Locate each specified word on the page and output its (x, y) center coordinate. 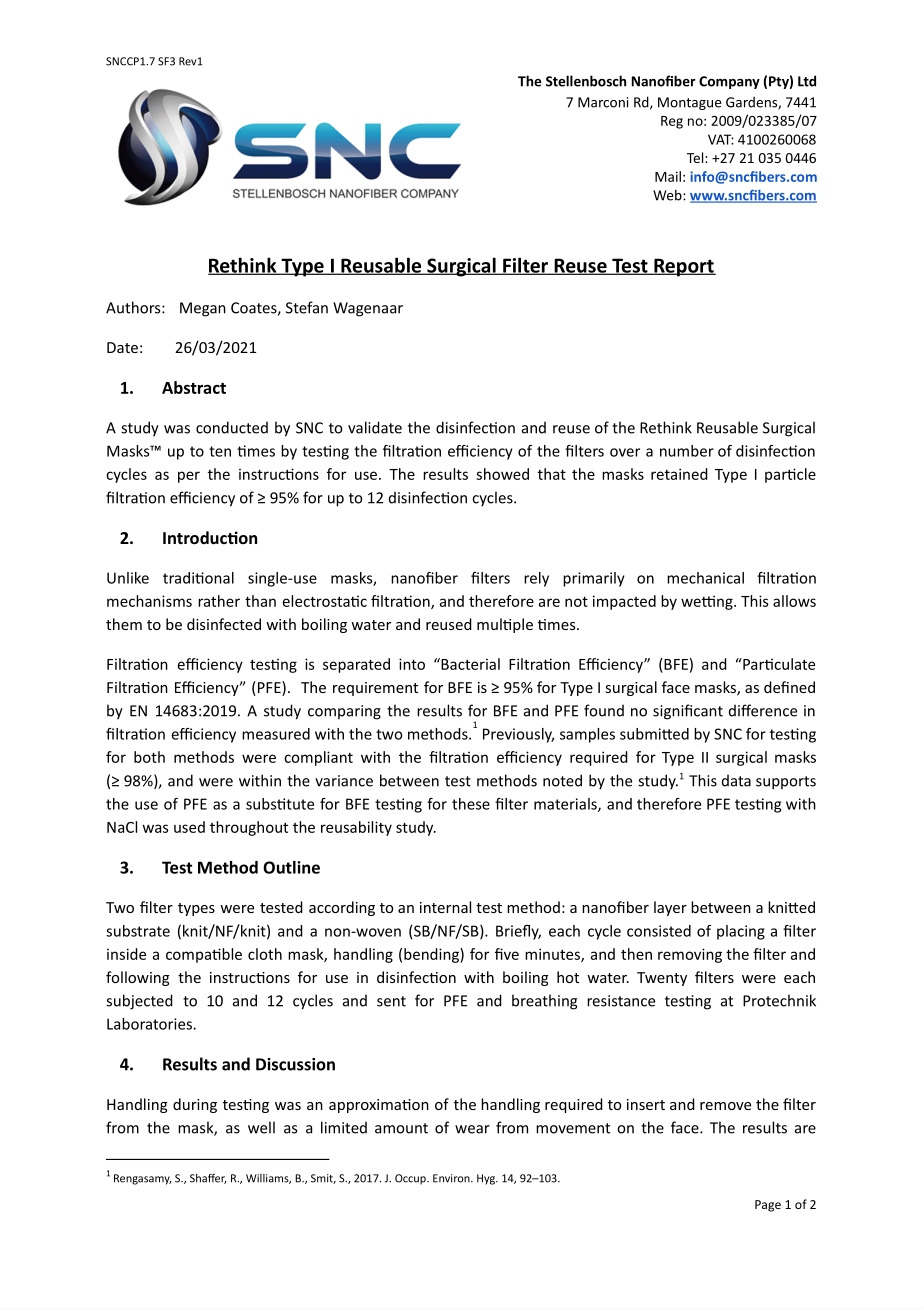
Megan (203, 309)
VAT (721, 139)
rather (219, 601)
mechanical (705, 578)
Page (768, 1206)
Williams (268, 1179)
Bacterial (469, 664)
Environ (452, 1178)
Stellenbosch (586, 81)
